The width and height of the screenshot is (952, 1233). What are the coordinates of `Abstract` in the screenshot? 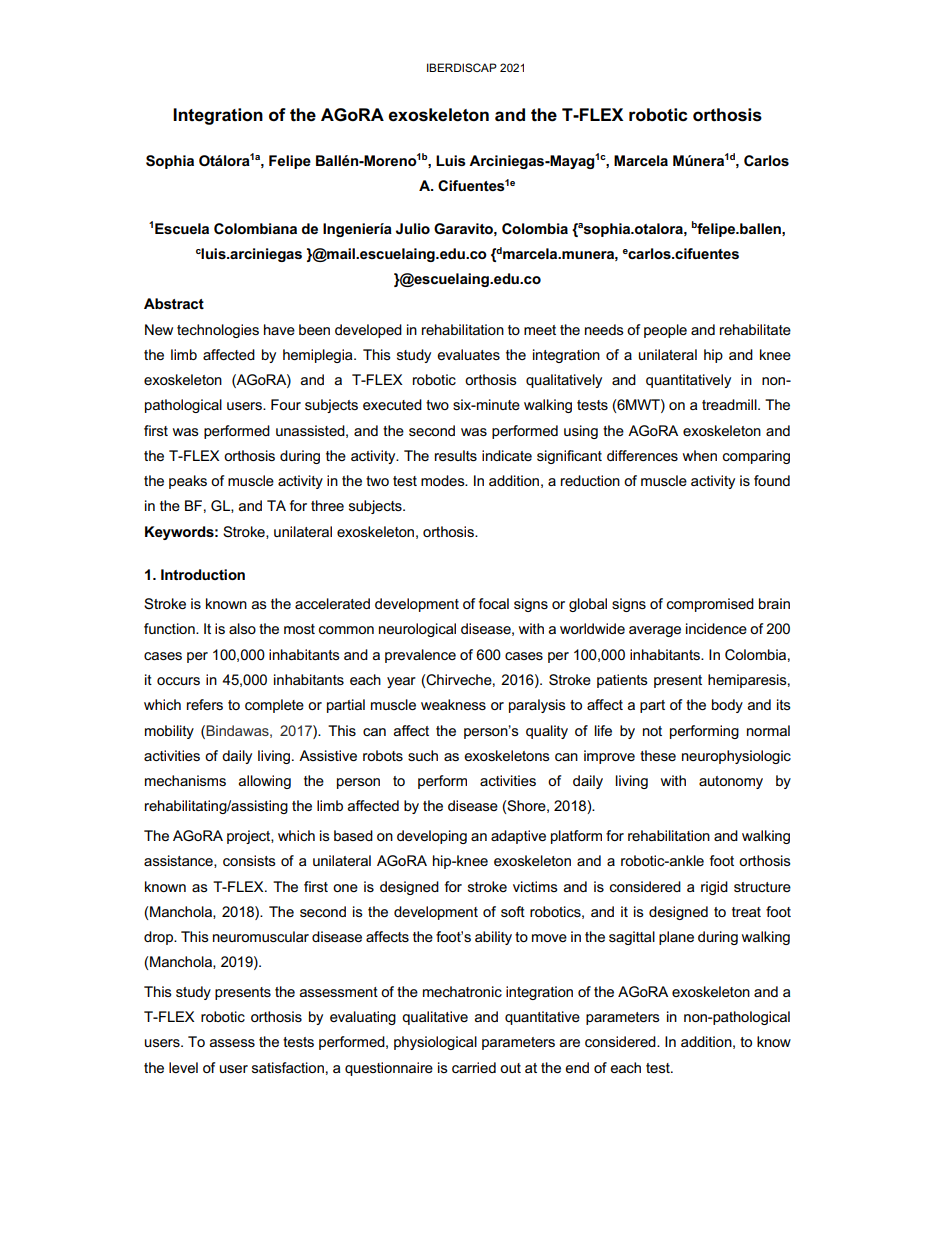 It's located at (174, 303).
